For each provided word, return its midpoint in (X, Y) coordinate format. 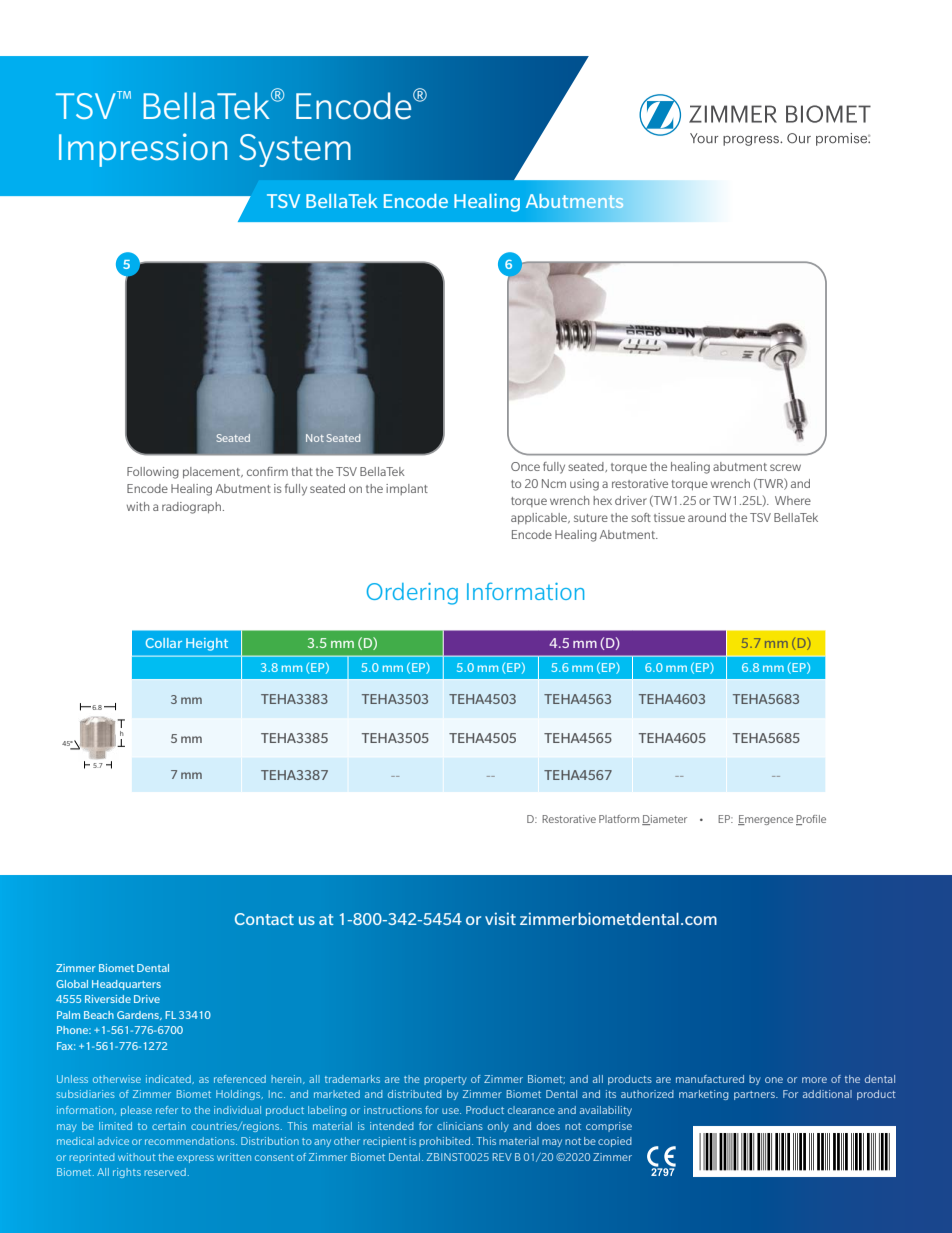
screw (785, 467)
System (295, 150)
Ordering (412, 594)
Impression (143, 150)
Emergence (765, 820)
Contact (264, 919)
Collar (164, 643)
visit (500, 918)
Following (153, 473)
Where (793, 500)
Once (525, 466)
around (707, 517)
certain (169, 1126)
